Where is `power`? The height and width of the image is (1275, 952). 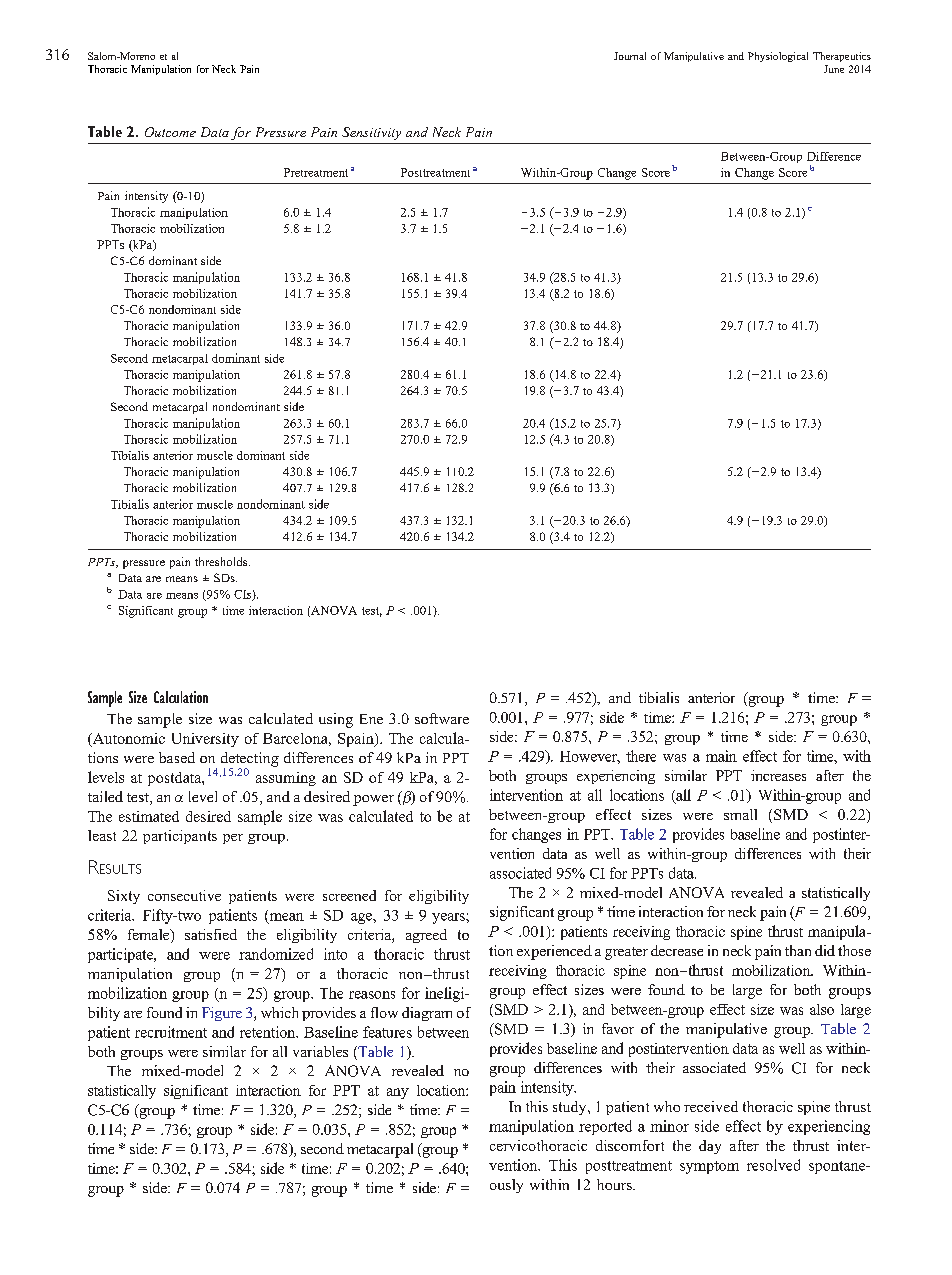 power is located at coordinates (373, 800).
